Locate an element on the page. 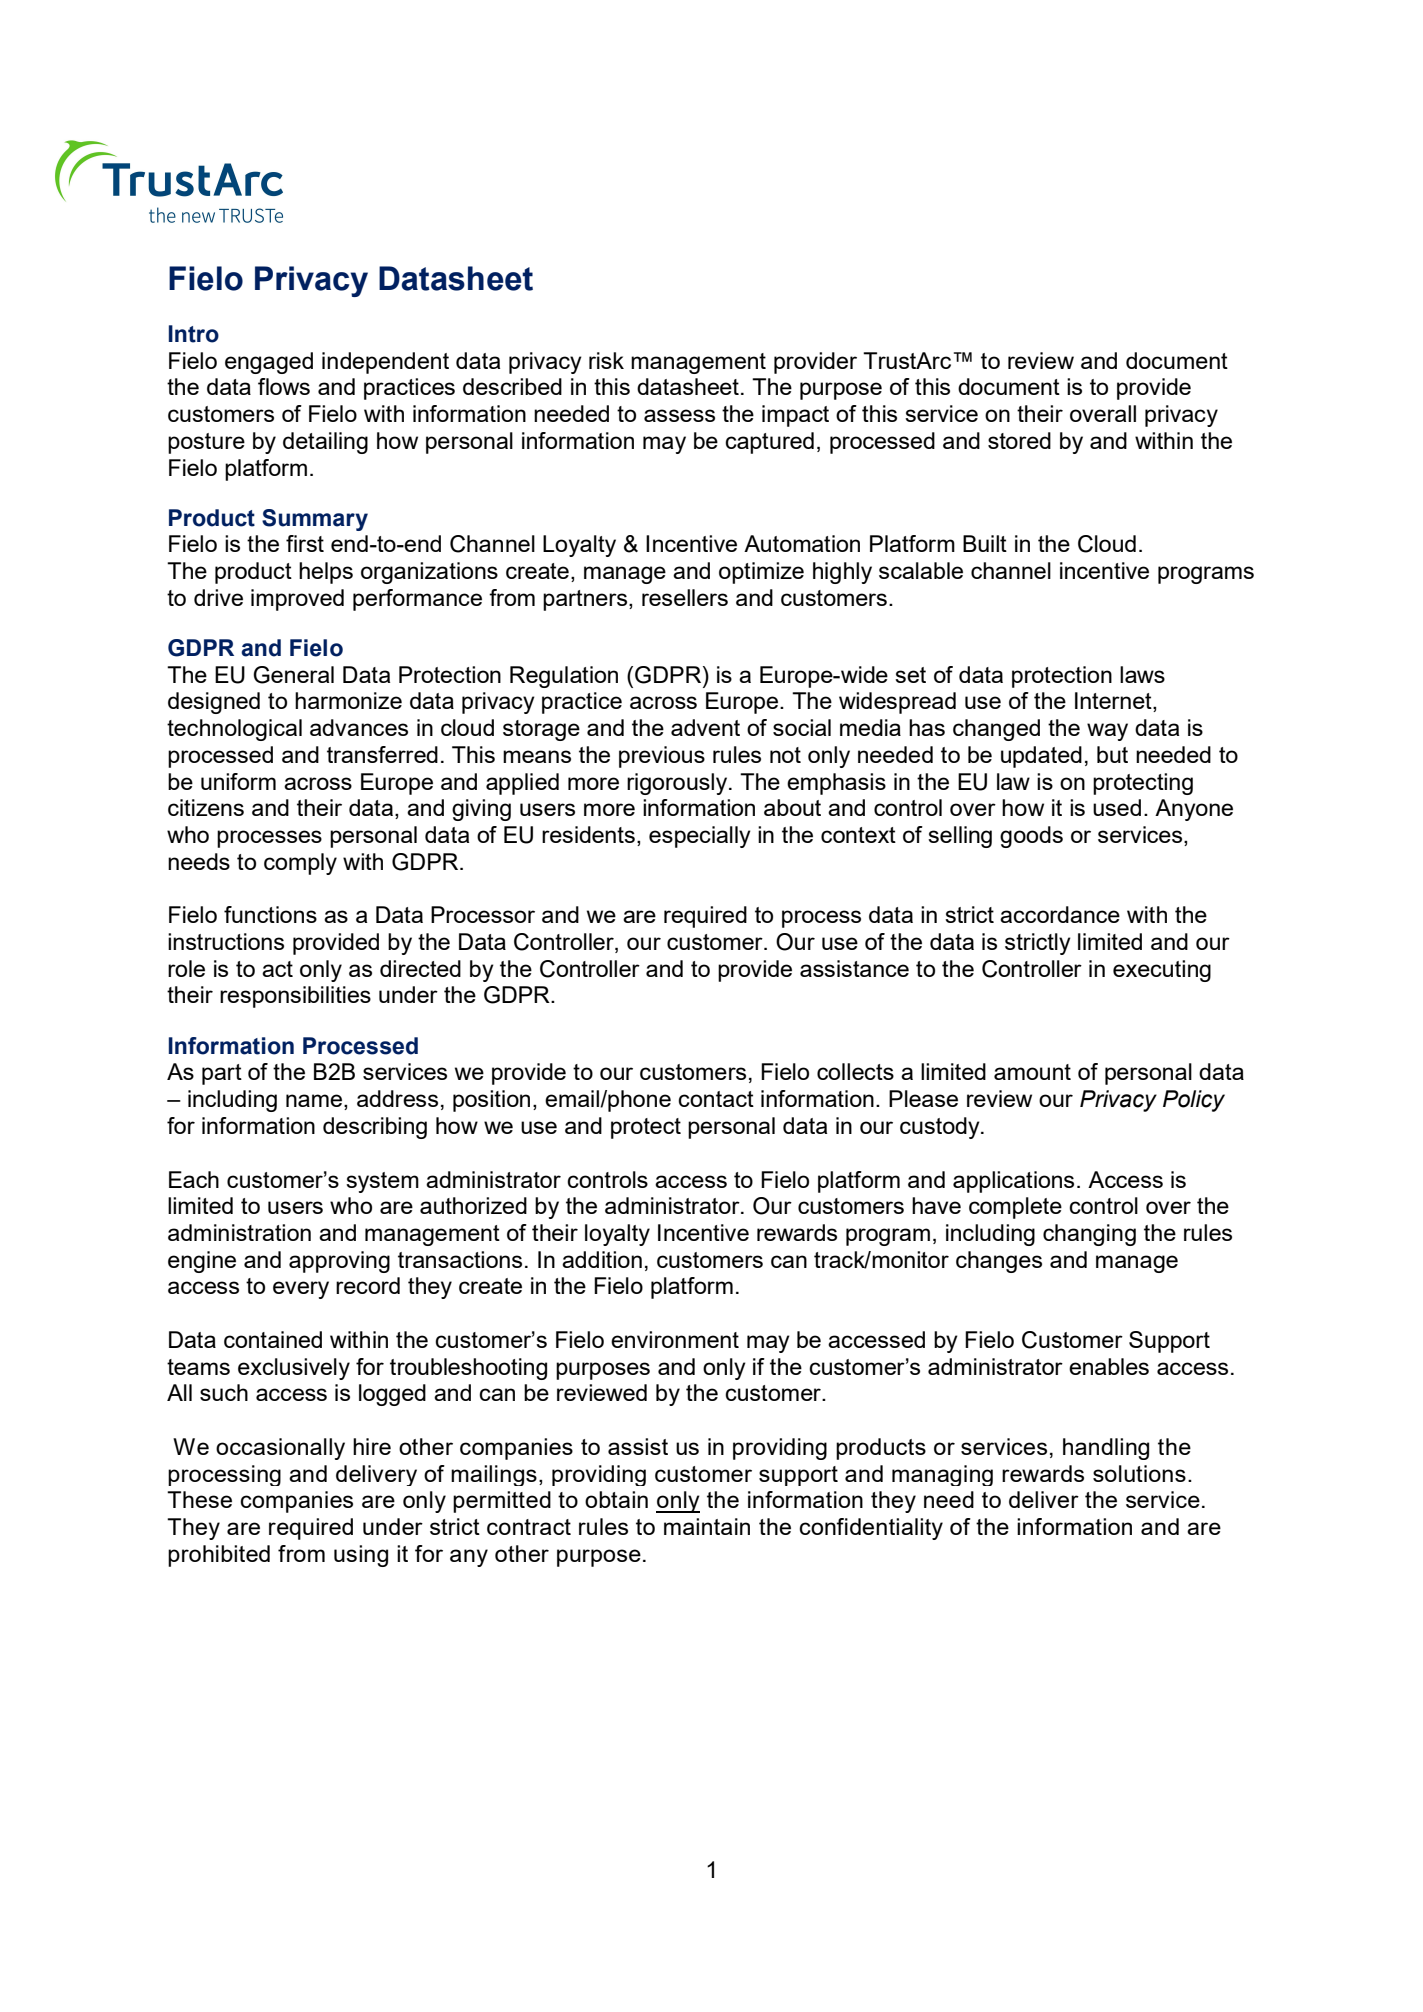 The height and width of the image is (2012, 1423). comply is located at coordinates (300, 864).
